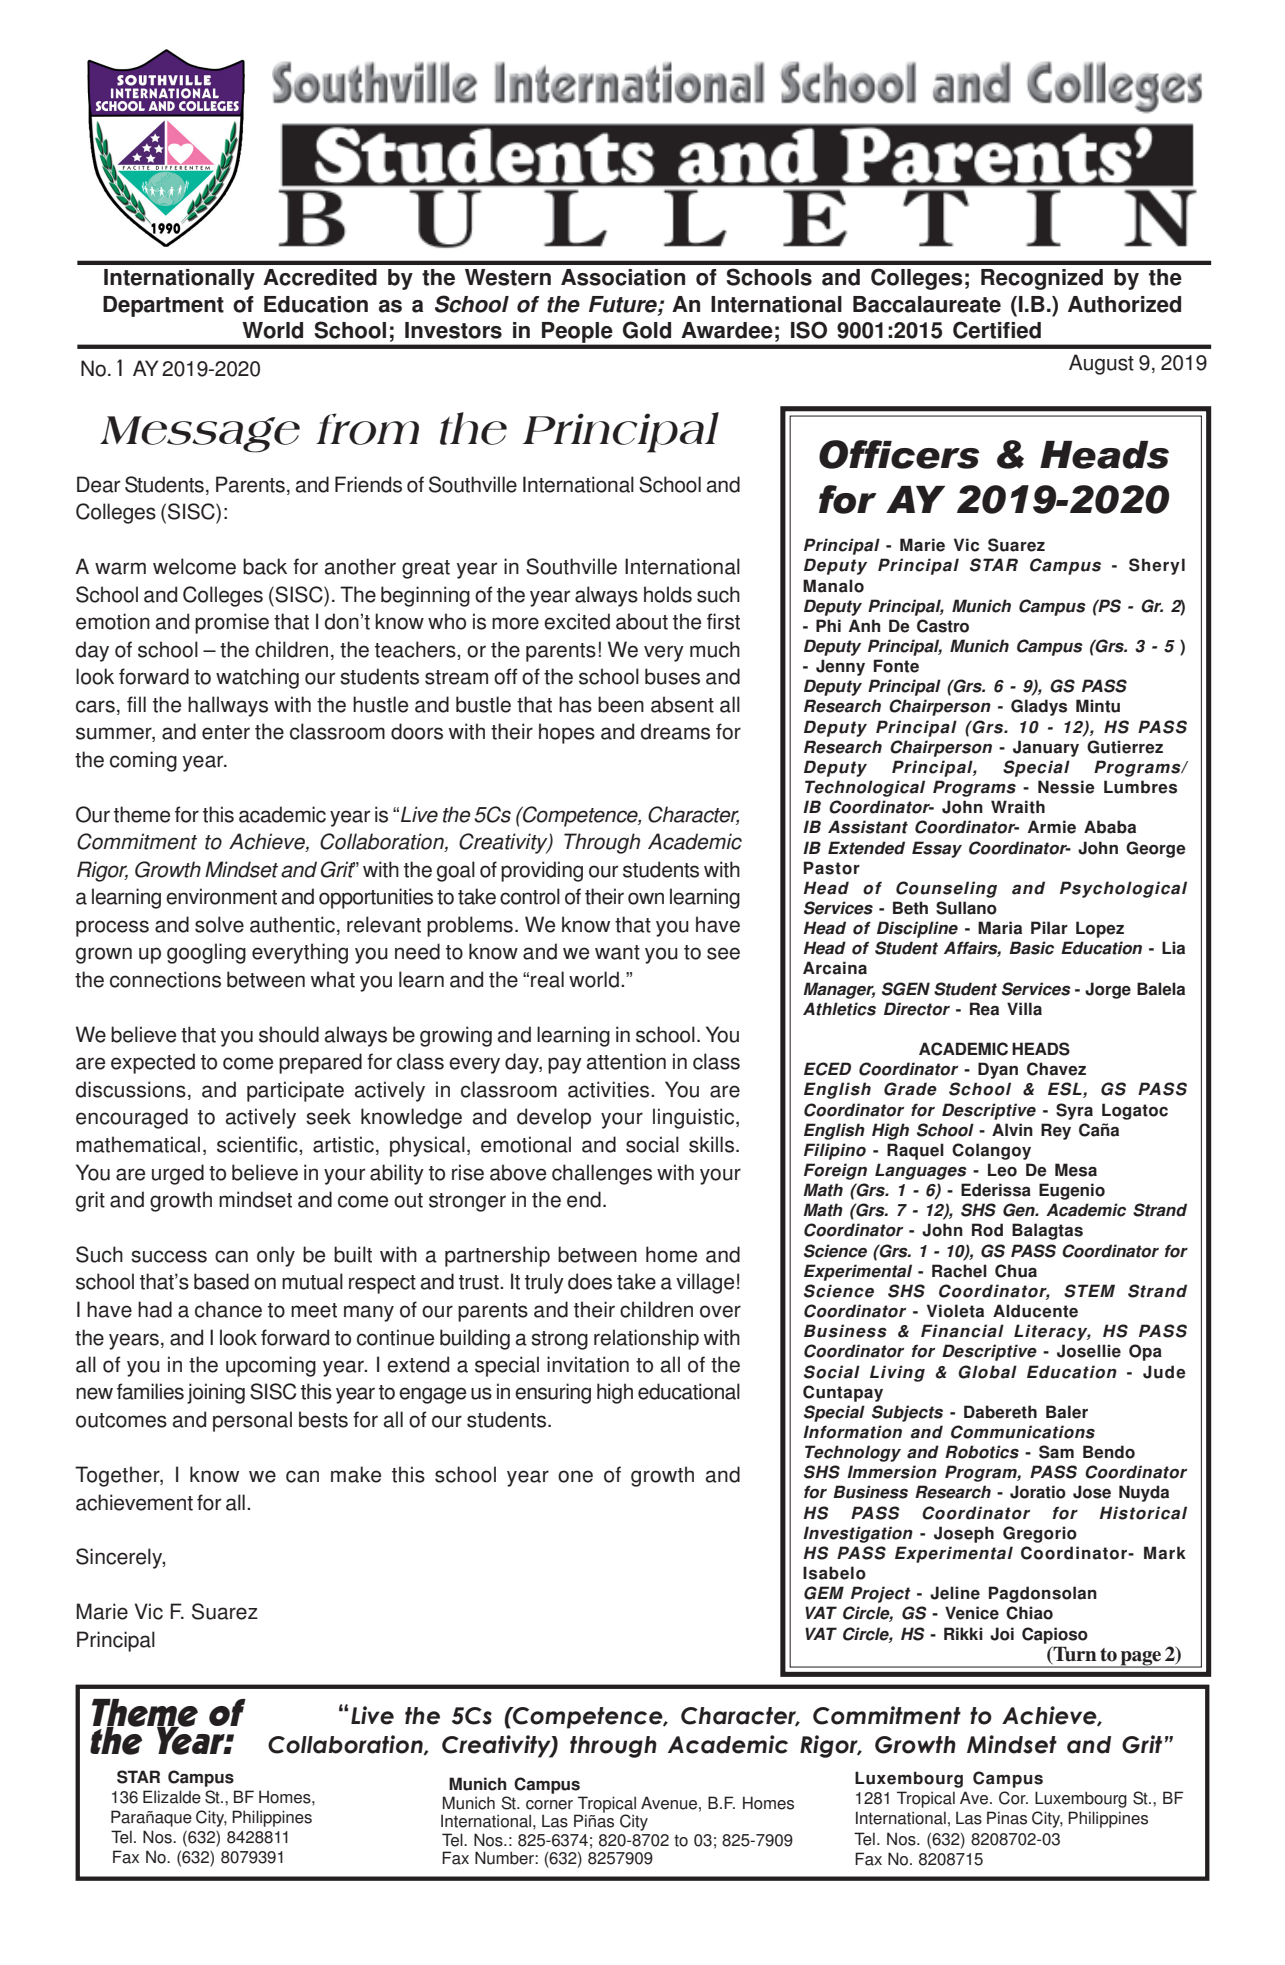 The width and height of the screenshot is (1285, 1965). I want to click on Gladys, so click(1039, 707).
